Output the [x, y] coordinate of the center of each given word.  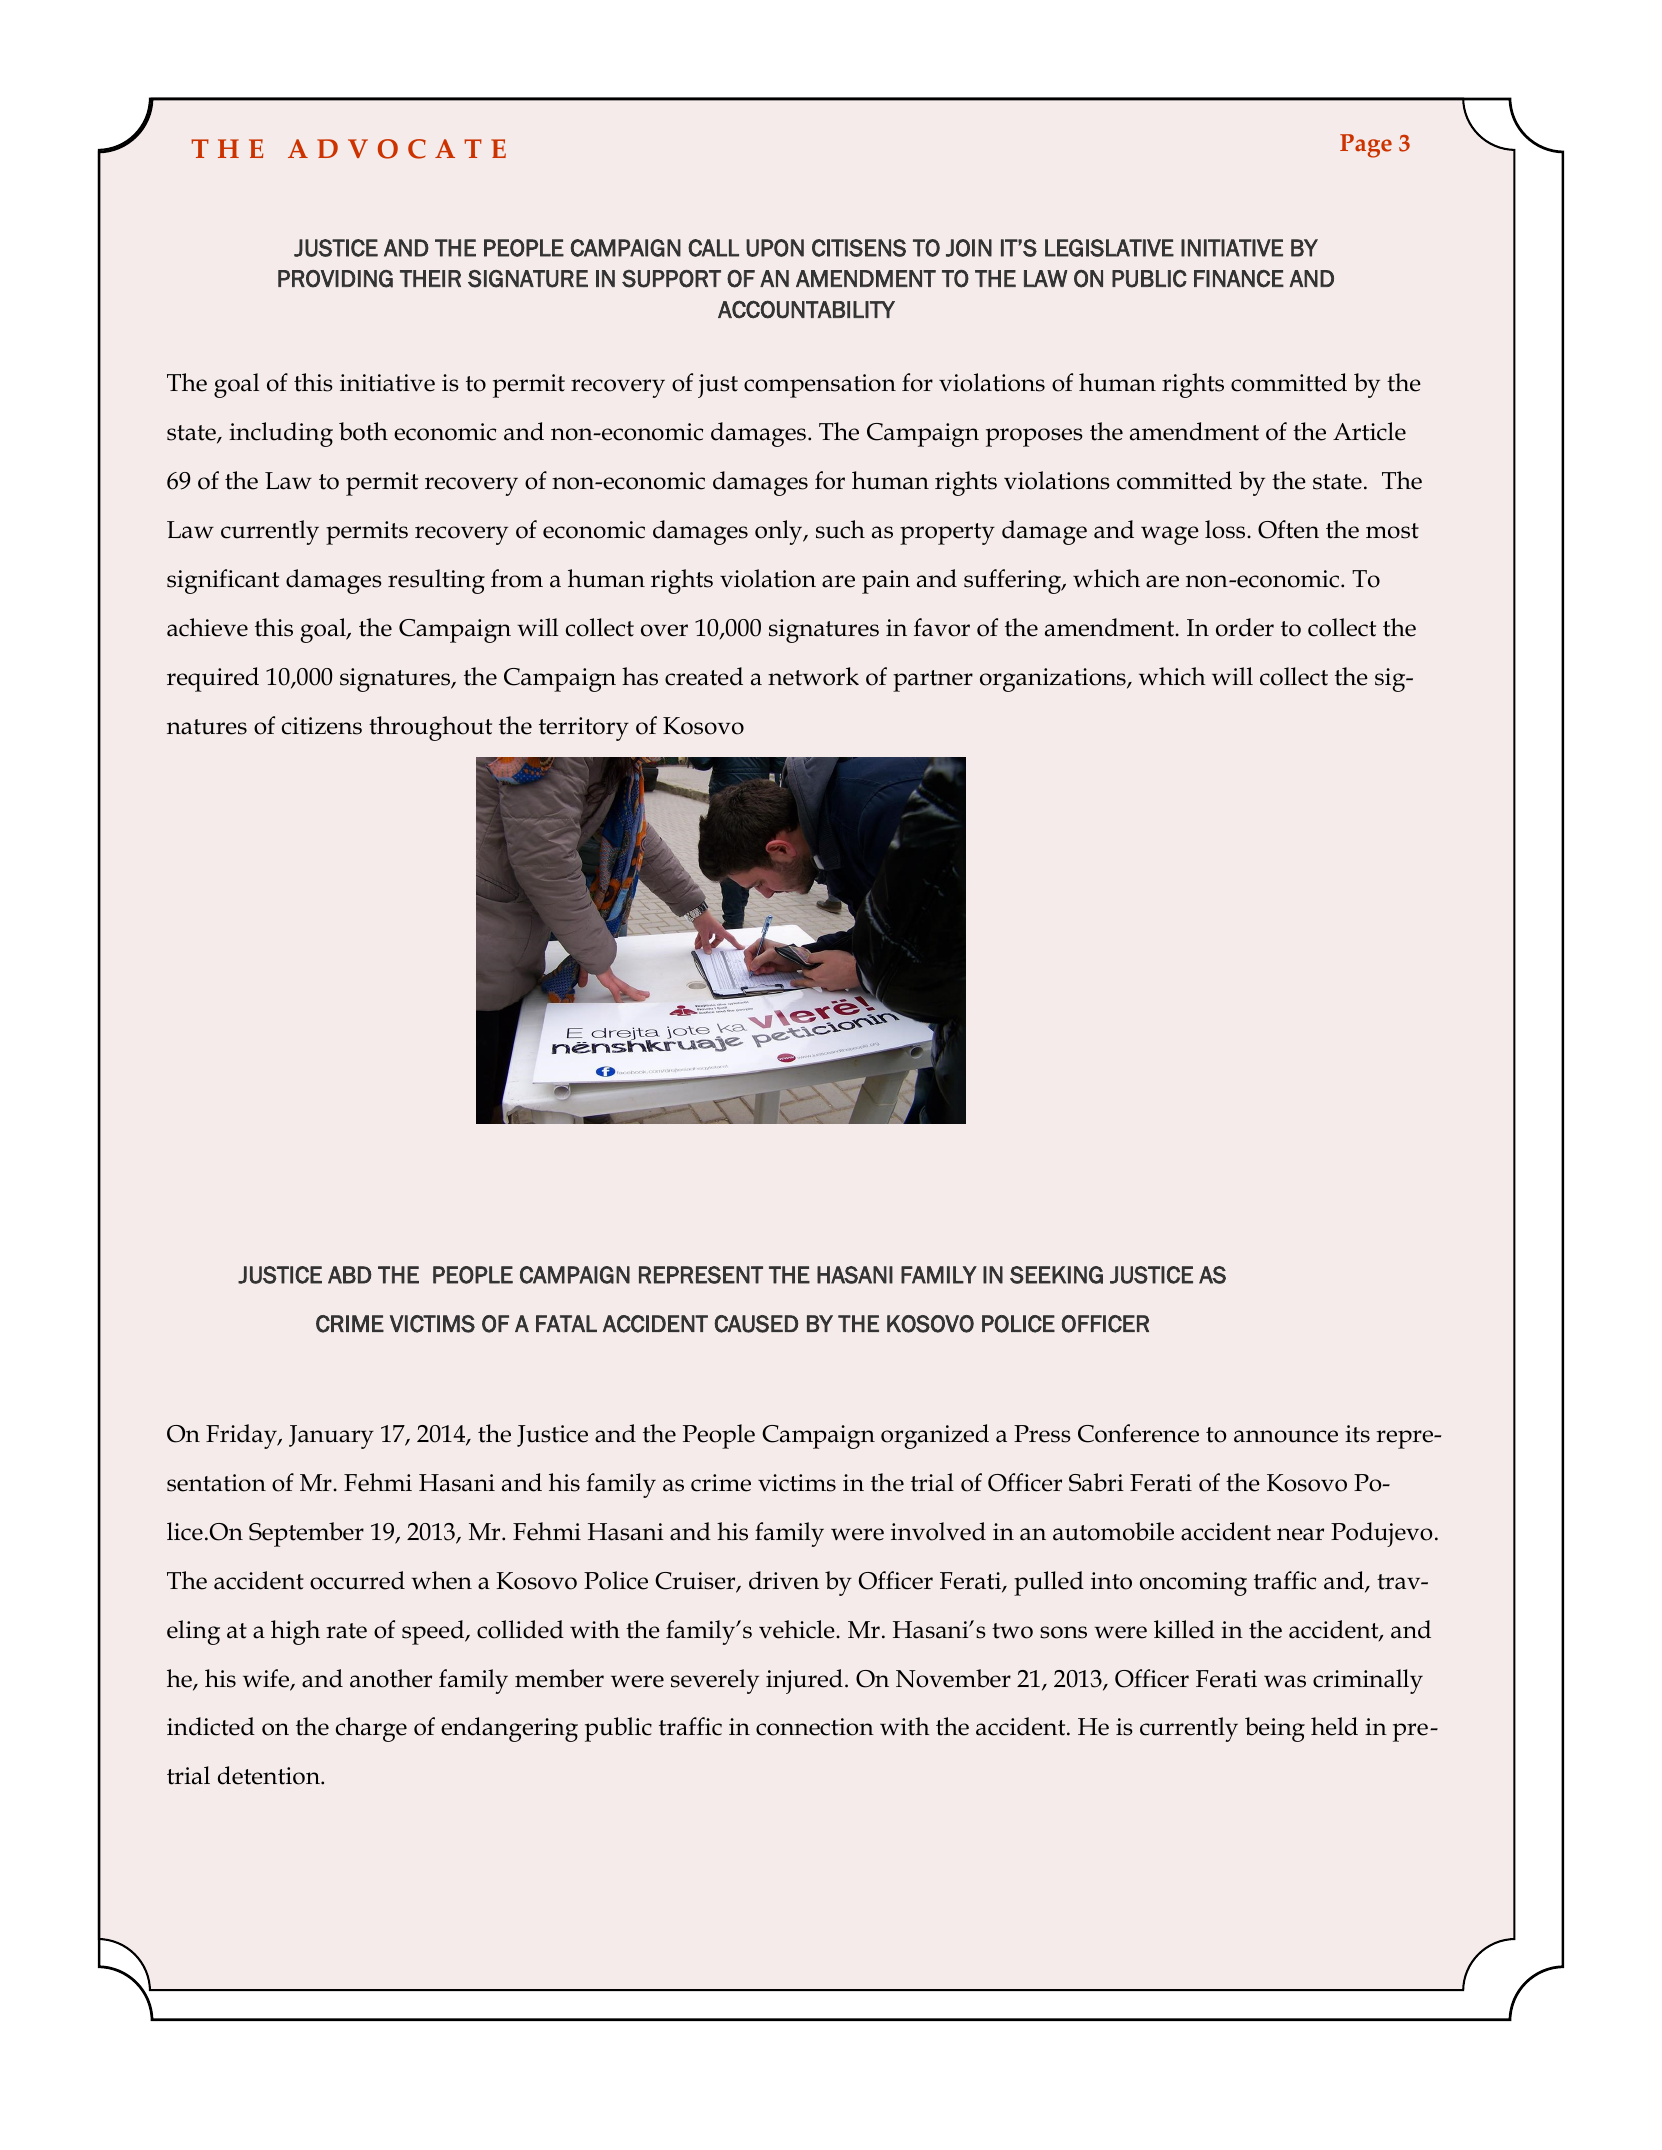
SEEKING [1056, 1275]
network [813, 676]
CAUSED [756, 1324]
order [1245, 627]
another [391, 1678]
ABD [350, 1275]
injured [804, 1681]
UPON [775, 248]
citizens [322, 726]
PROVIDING [335, 279]
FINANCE [1239, 279]
